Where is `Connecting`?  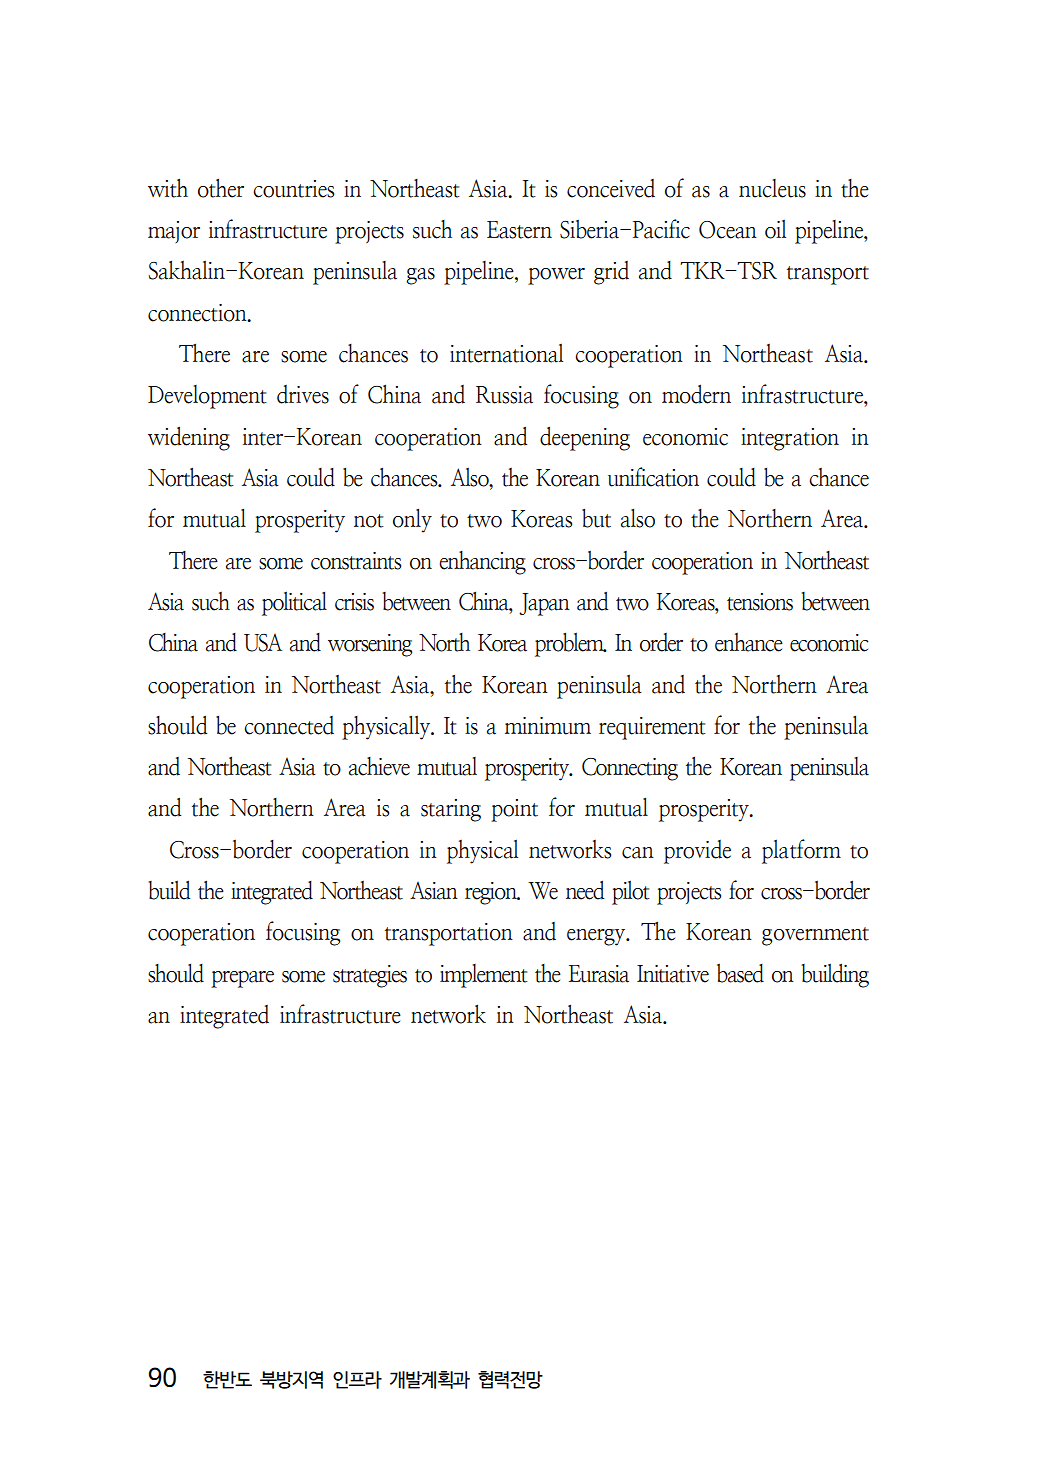
Connecting is located at coordinates (630, 769).
